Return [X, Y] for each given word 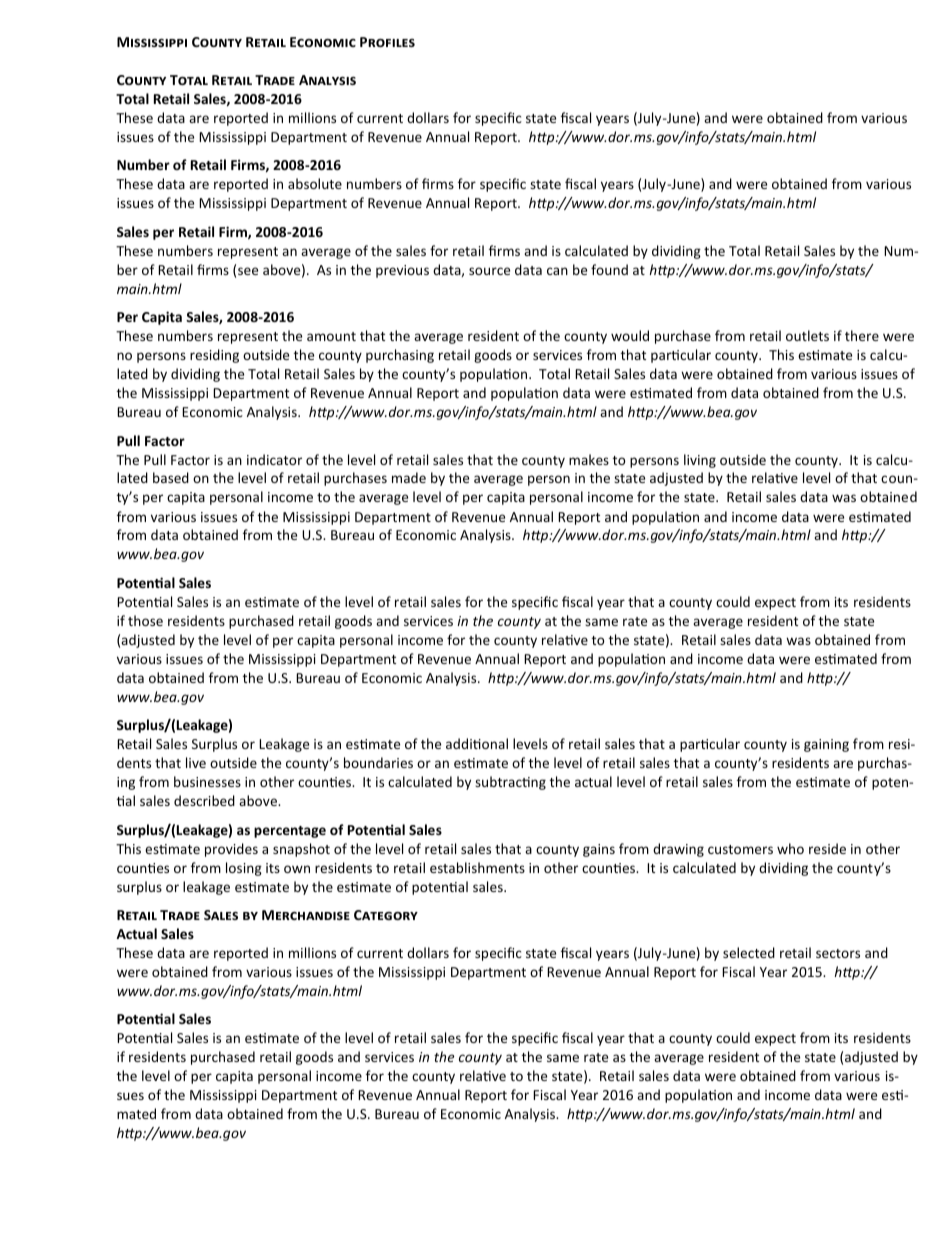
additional [477, 743]
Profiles [387, 42]
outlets [807, 335]
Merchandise [306, 915]
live [196, 762]
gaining [826, 745]
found [609, 269]
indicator [274, 459]
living [700, 461]
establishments [477, 867]
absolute [315, 183]
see [248, 271]
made [409, 477]
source [489, 271]
